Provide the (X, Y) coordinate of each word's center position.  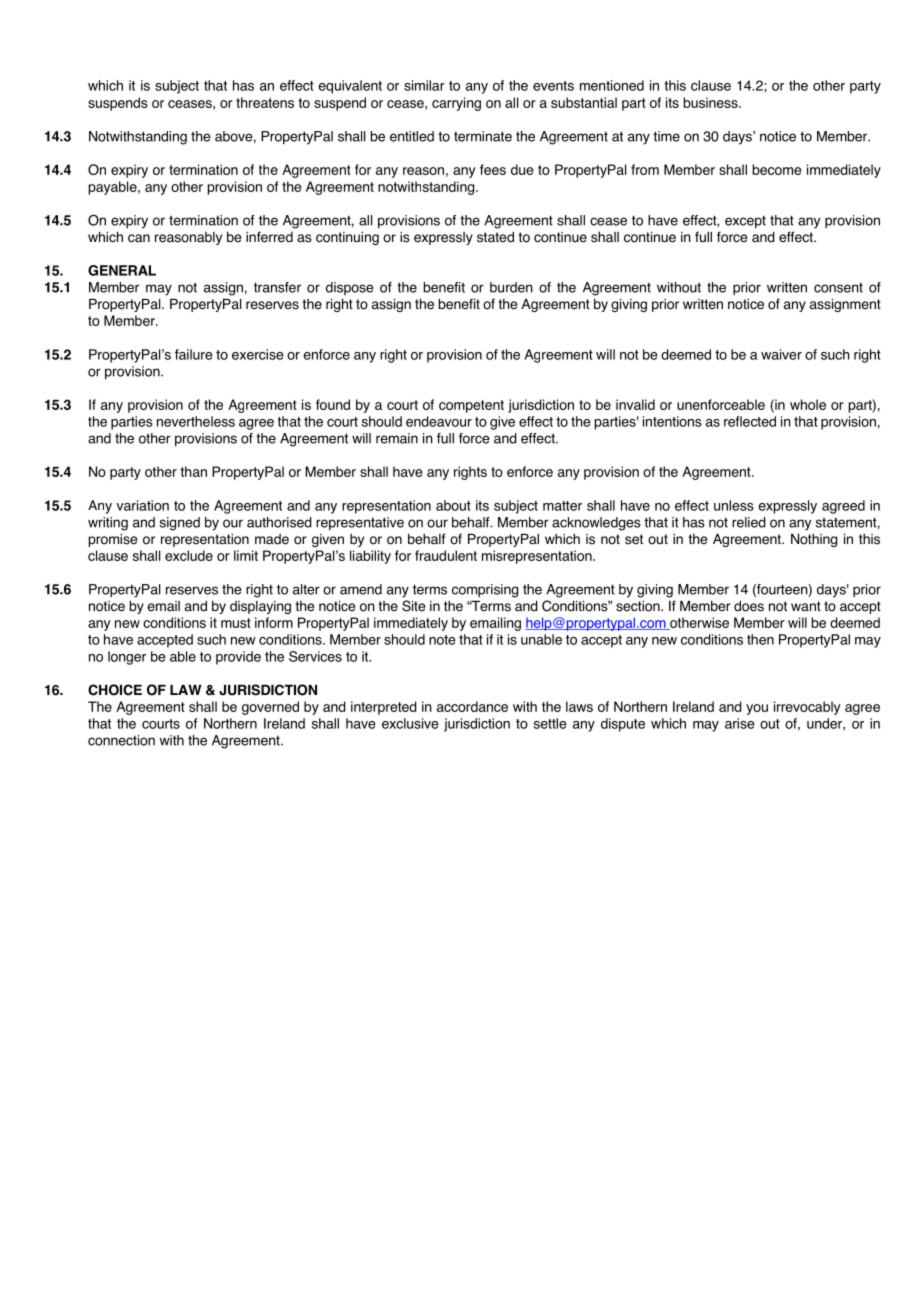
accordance (472, 706)
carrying (456, 104)
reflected (750, 421)
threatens (265, 102)
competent (471, 406)
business (712, 102)
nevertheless (196, 421)
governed (270, 708)
